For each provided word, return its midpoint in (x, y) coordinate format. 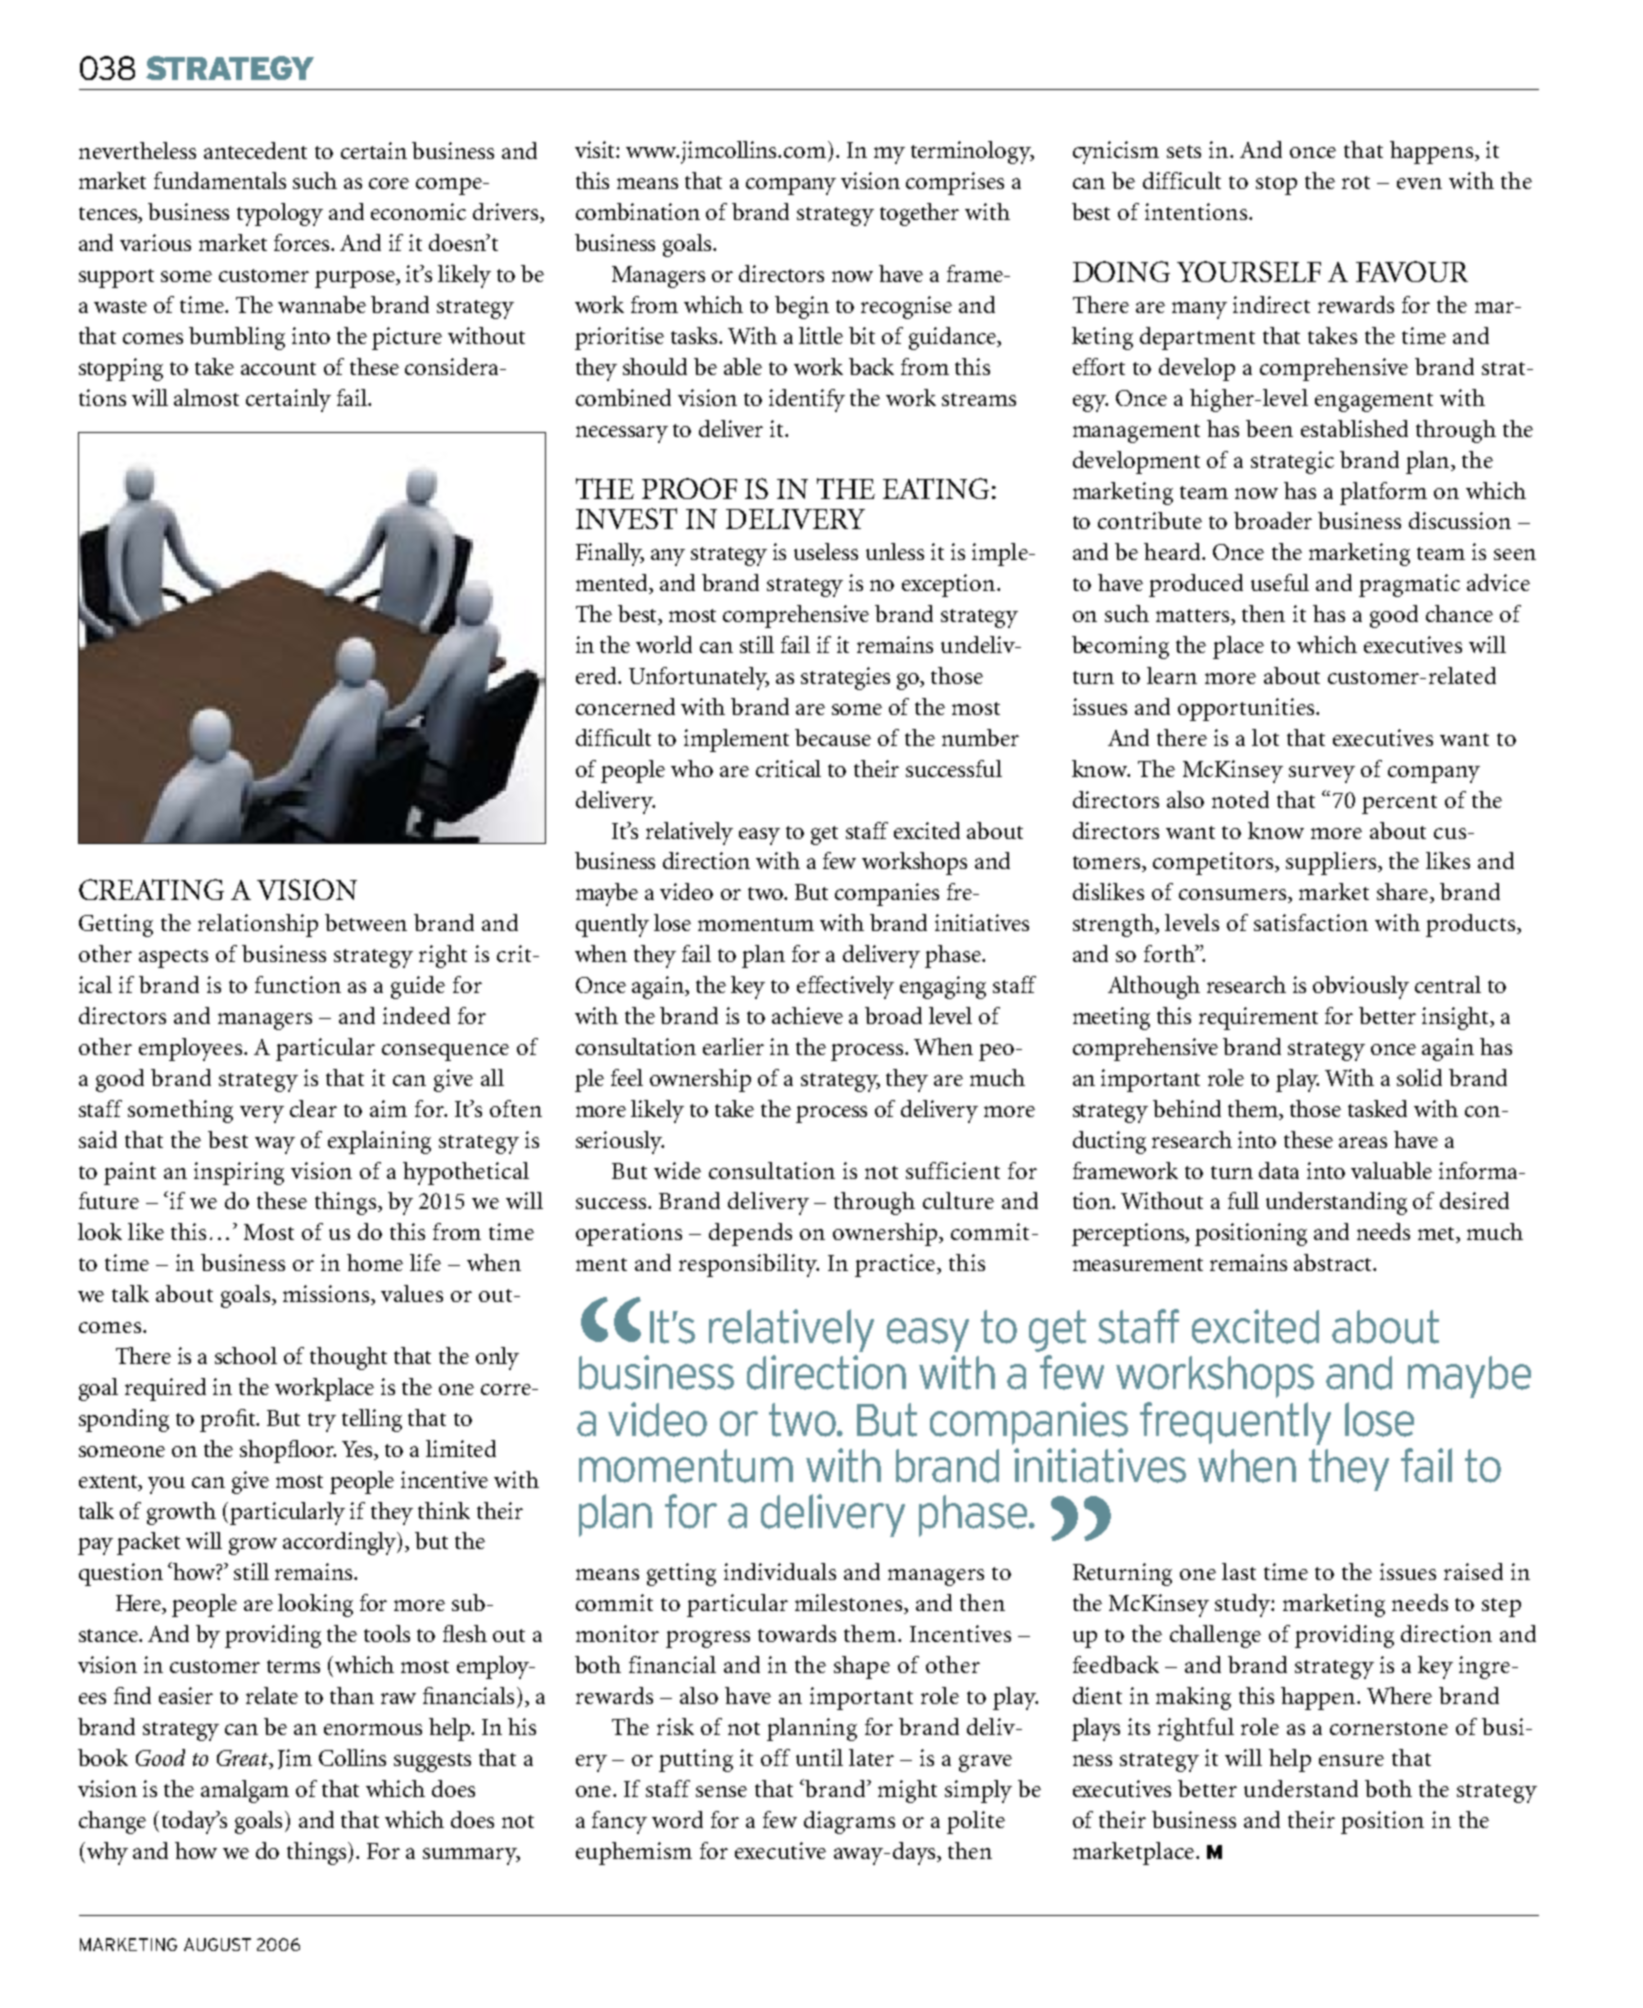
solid (1419, 1077)
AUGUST (217, 1944)
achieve (807, 1015)
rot (1356, 182)
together (919, 214)
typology (280, 214)
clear (313, 1108)
